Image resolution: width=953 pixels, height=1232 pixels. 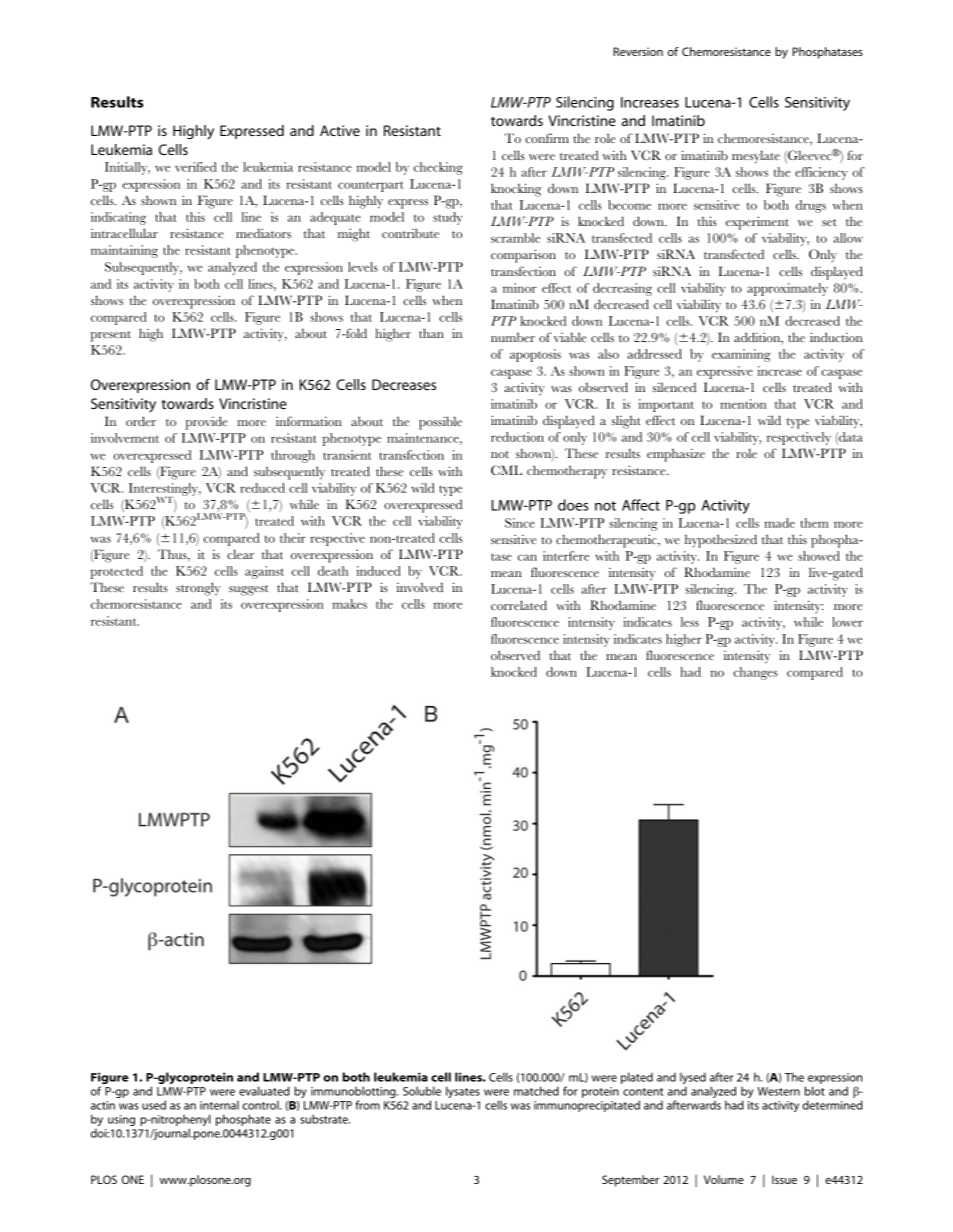 What do you see at coordinates (547, 138) in the document?
I see `confirm` at bounding box center [547, 138].
